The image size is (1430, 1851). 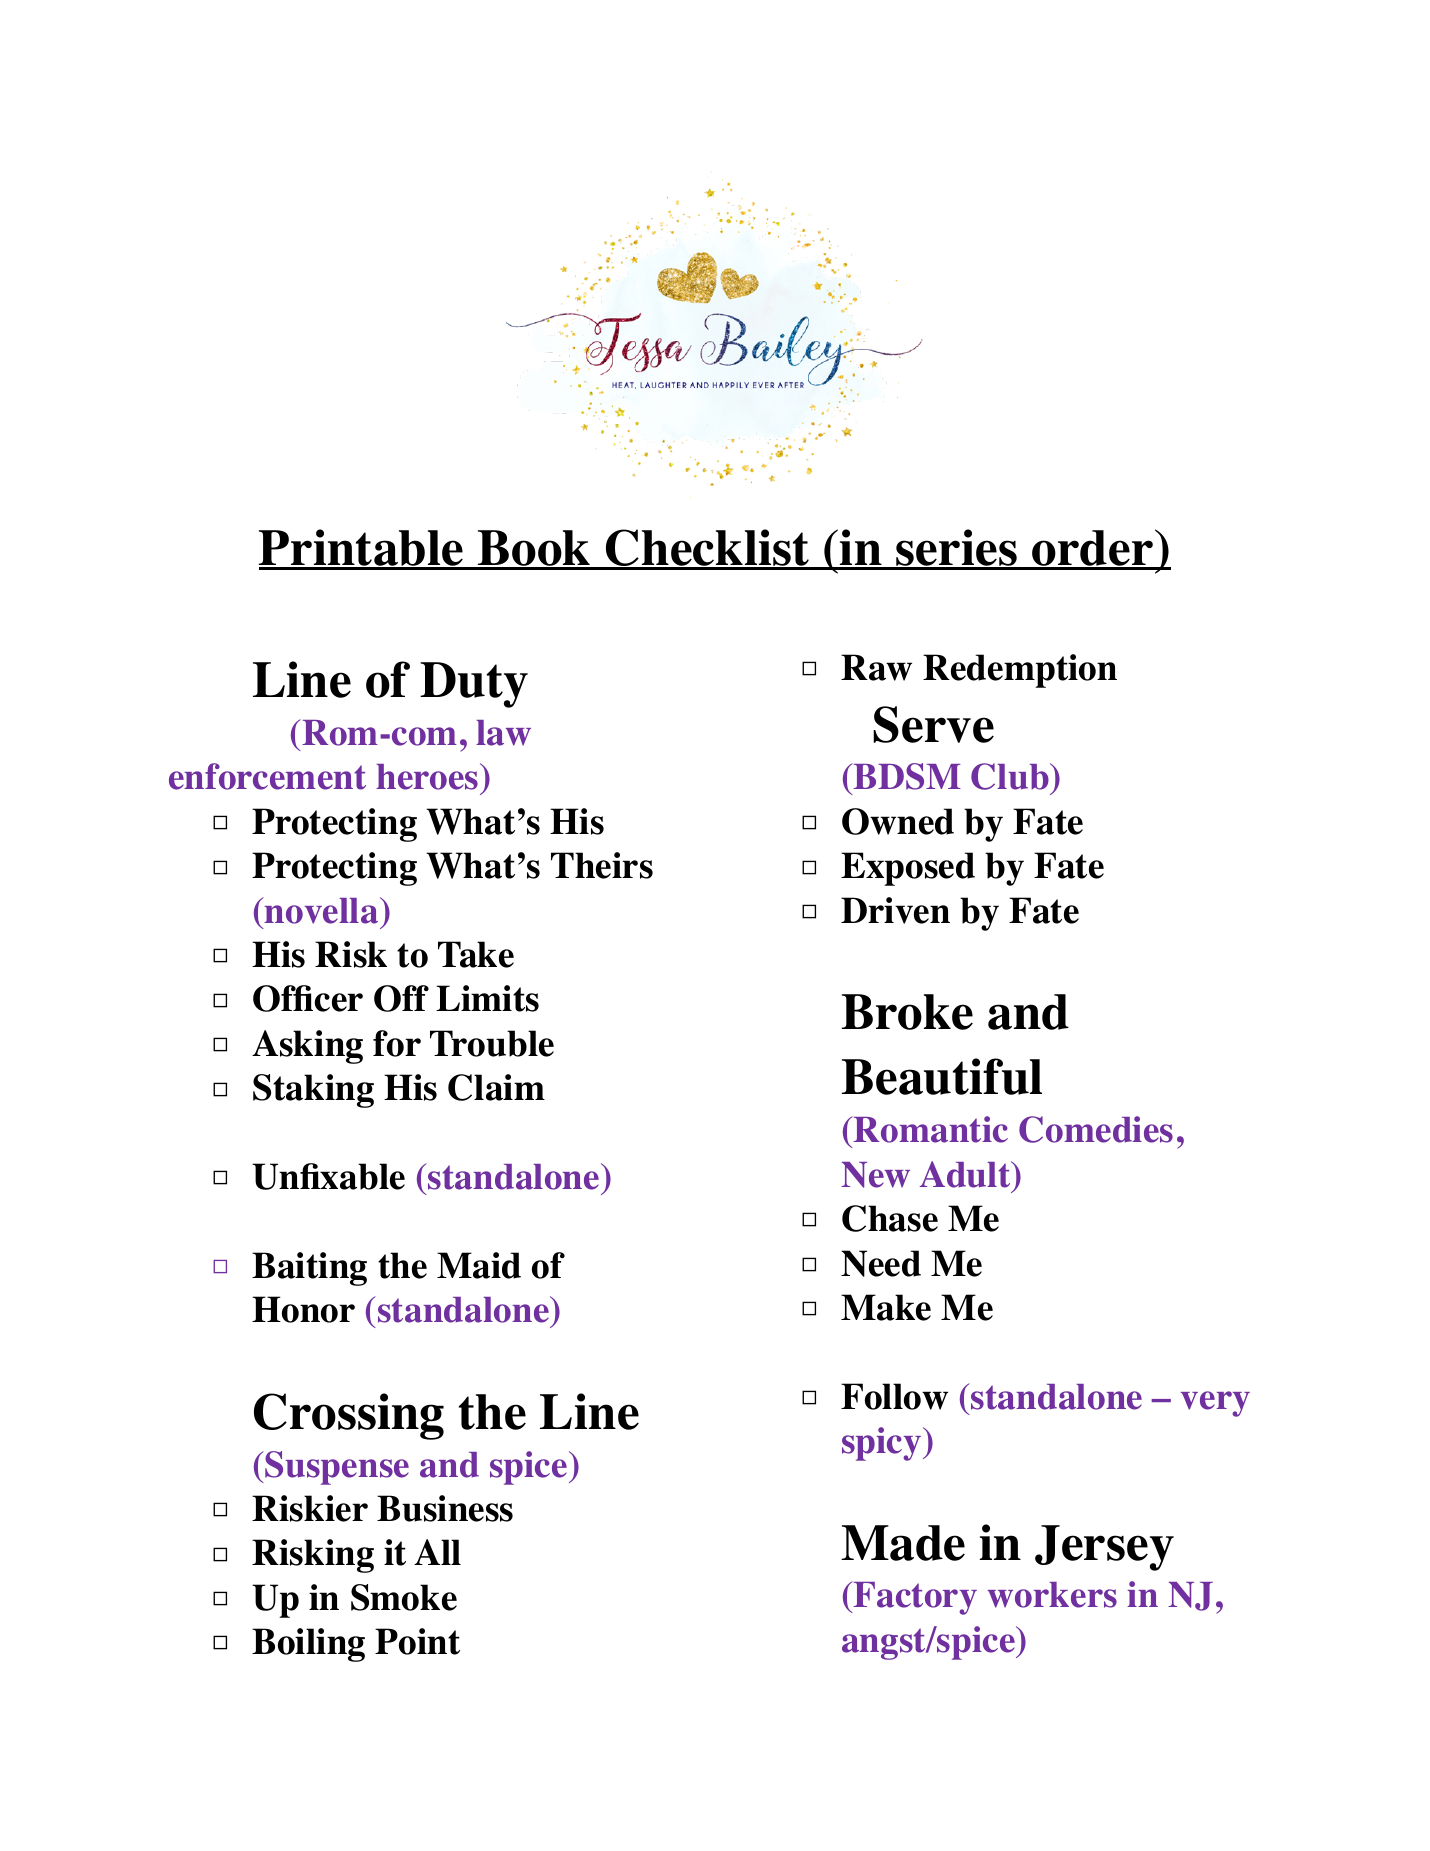 What do you see at coordinates (914, 1598) in the page?
I see `Factory` at bounding box center [914, 1598].
